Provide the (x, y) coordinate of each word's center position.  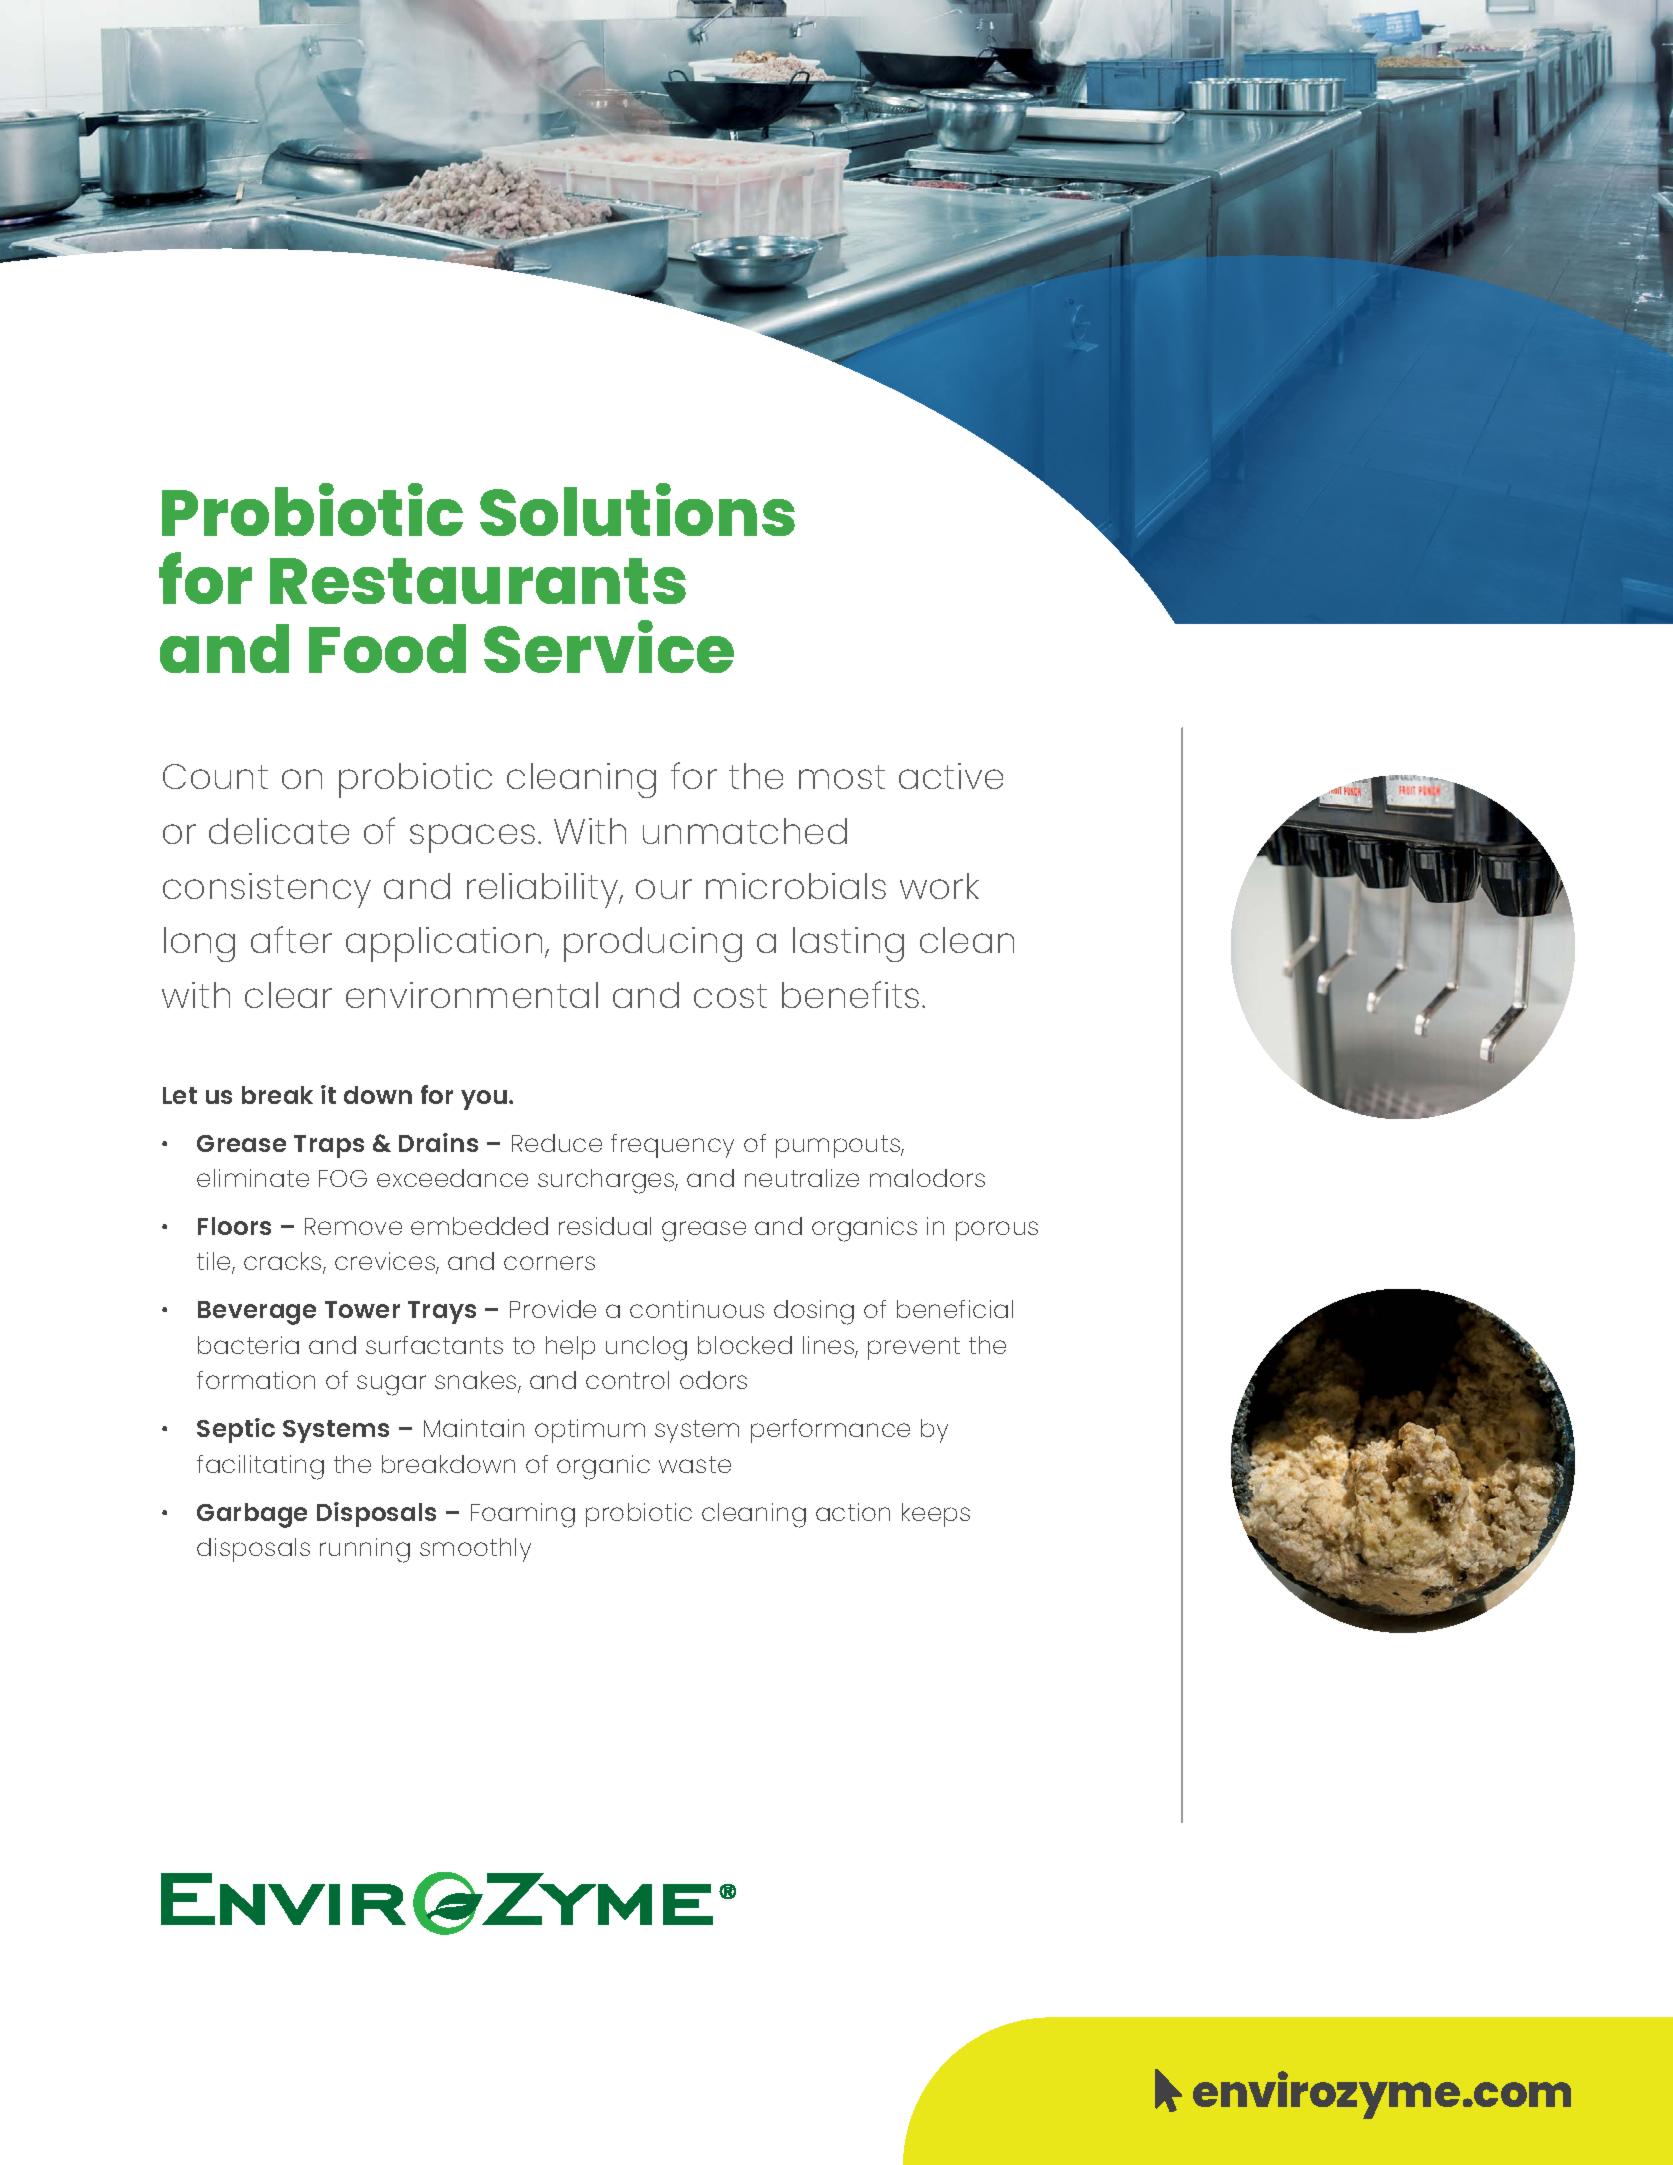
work (939, 886)
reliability (544, 890)
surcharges (607, 1181)
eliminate (253, 1178)
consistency (267, 890)
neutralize (802, 1178)
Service (609, 646)
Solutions (637, 509)
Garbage (252, 1515)
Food (387, 648)
